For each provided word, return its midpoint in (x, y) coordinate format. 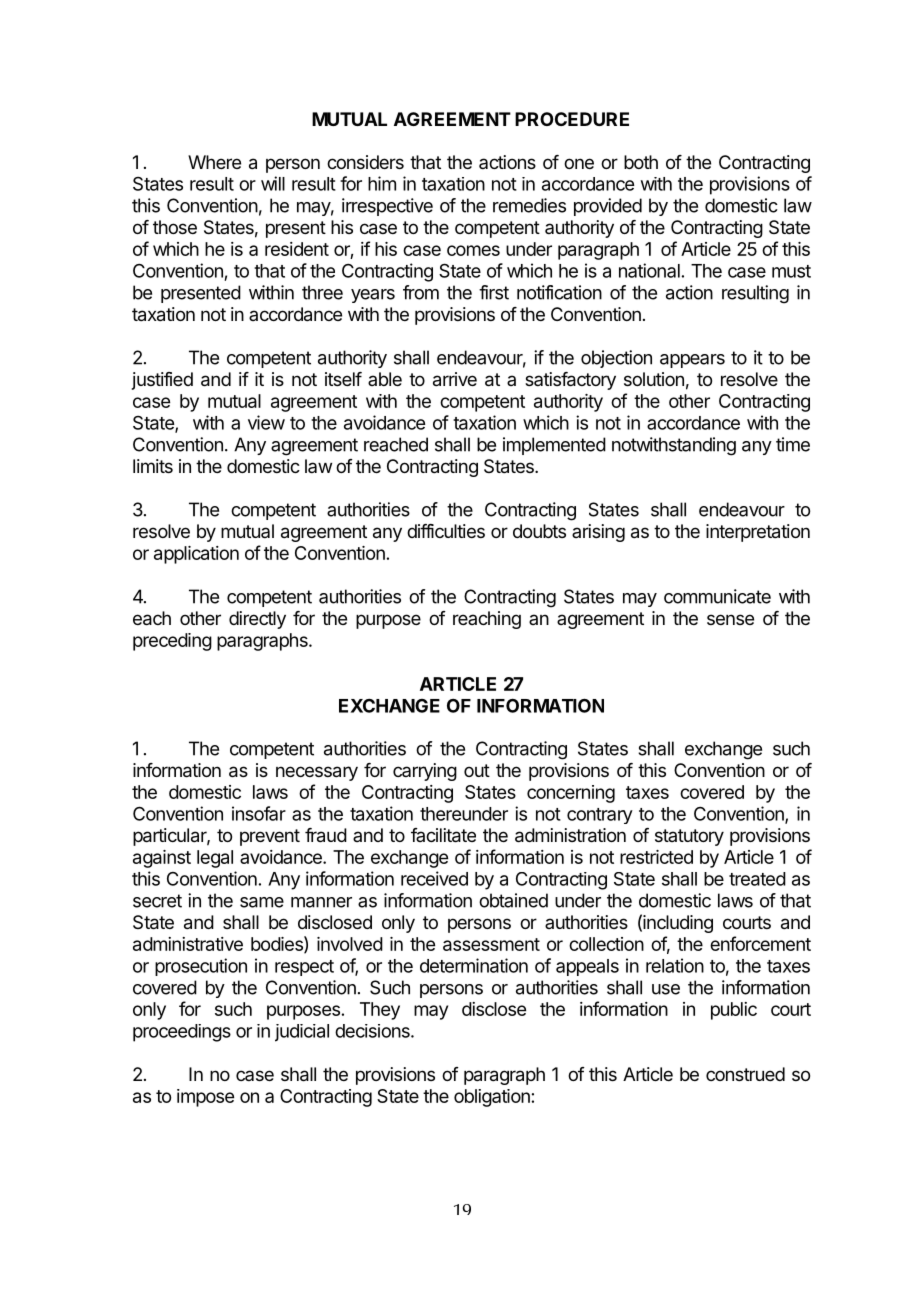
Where (214, 162)
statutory (689, 837)
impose (205, 1098)
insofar (259, 813)
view (266, 422)
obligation (492, 1098)
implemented (554, 446)
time (793, 444)
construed (745, 1074)
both (641, 162)
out (477, 770)
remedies (529, 205)
